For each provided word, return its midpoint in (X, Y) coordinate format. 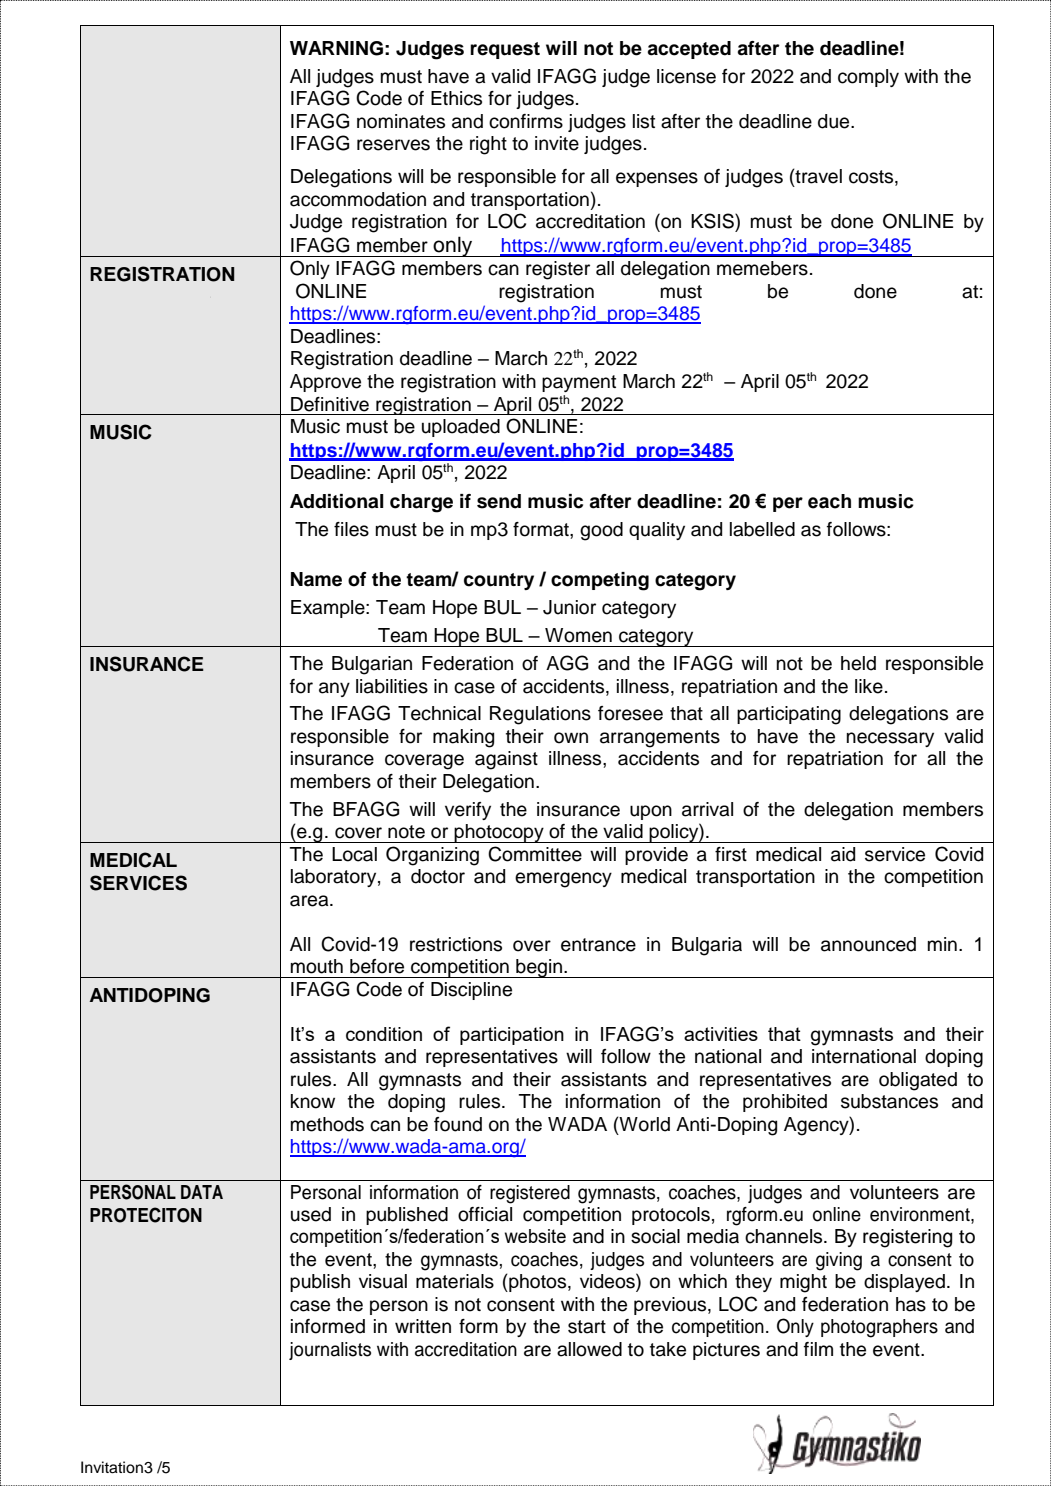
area (310, 901)
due (835, 121)
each (829, 501)
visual (383, 1281)
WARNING (336, 48)
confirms (526, 121)
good (601, 531)
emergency (563, 880)
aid (843, 854)
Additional (337, 501)
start (587, 1327)
